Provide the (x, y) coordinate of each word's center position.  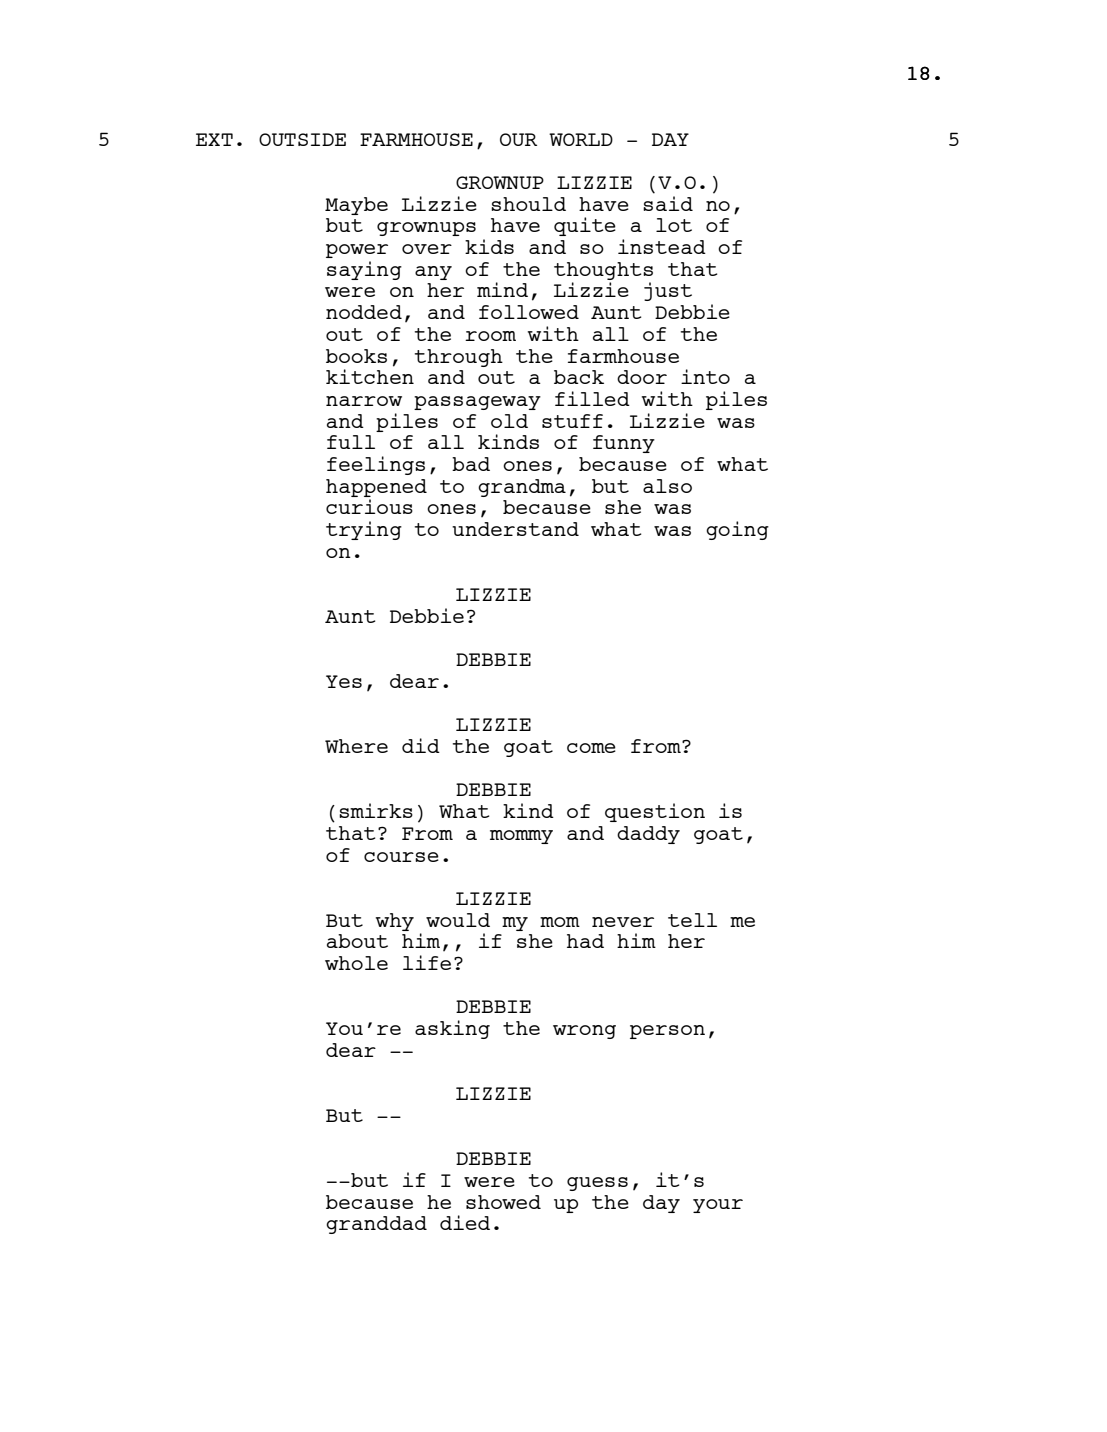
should (528, 204)
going (737, 530)
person (667, 1032)
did (421, 745)
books (356, 356)
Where (356, 746)
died (465, 1222)
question (655, 812)
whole (356, 963)
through (459, 358)
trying (364, 530)
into (705, 376)
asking (452, 1029)
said (668, 202)
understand (515, 529)
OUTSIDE (302, 139)
